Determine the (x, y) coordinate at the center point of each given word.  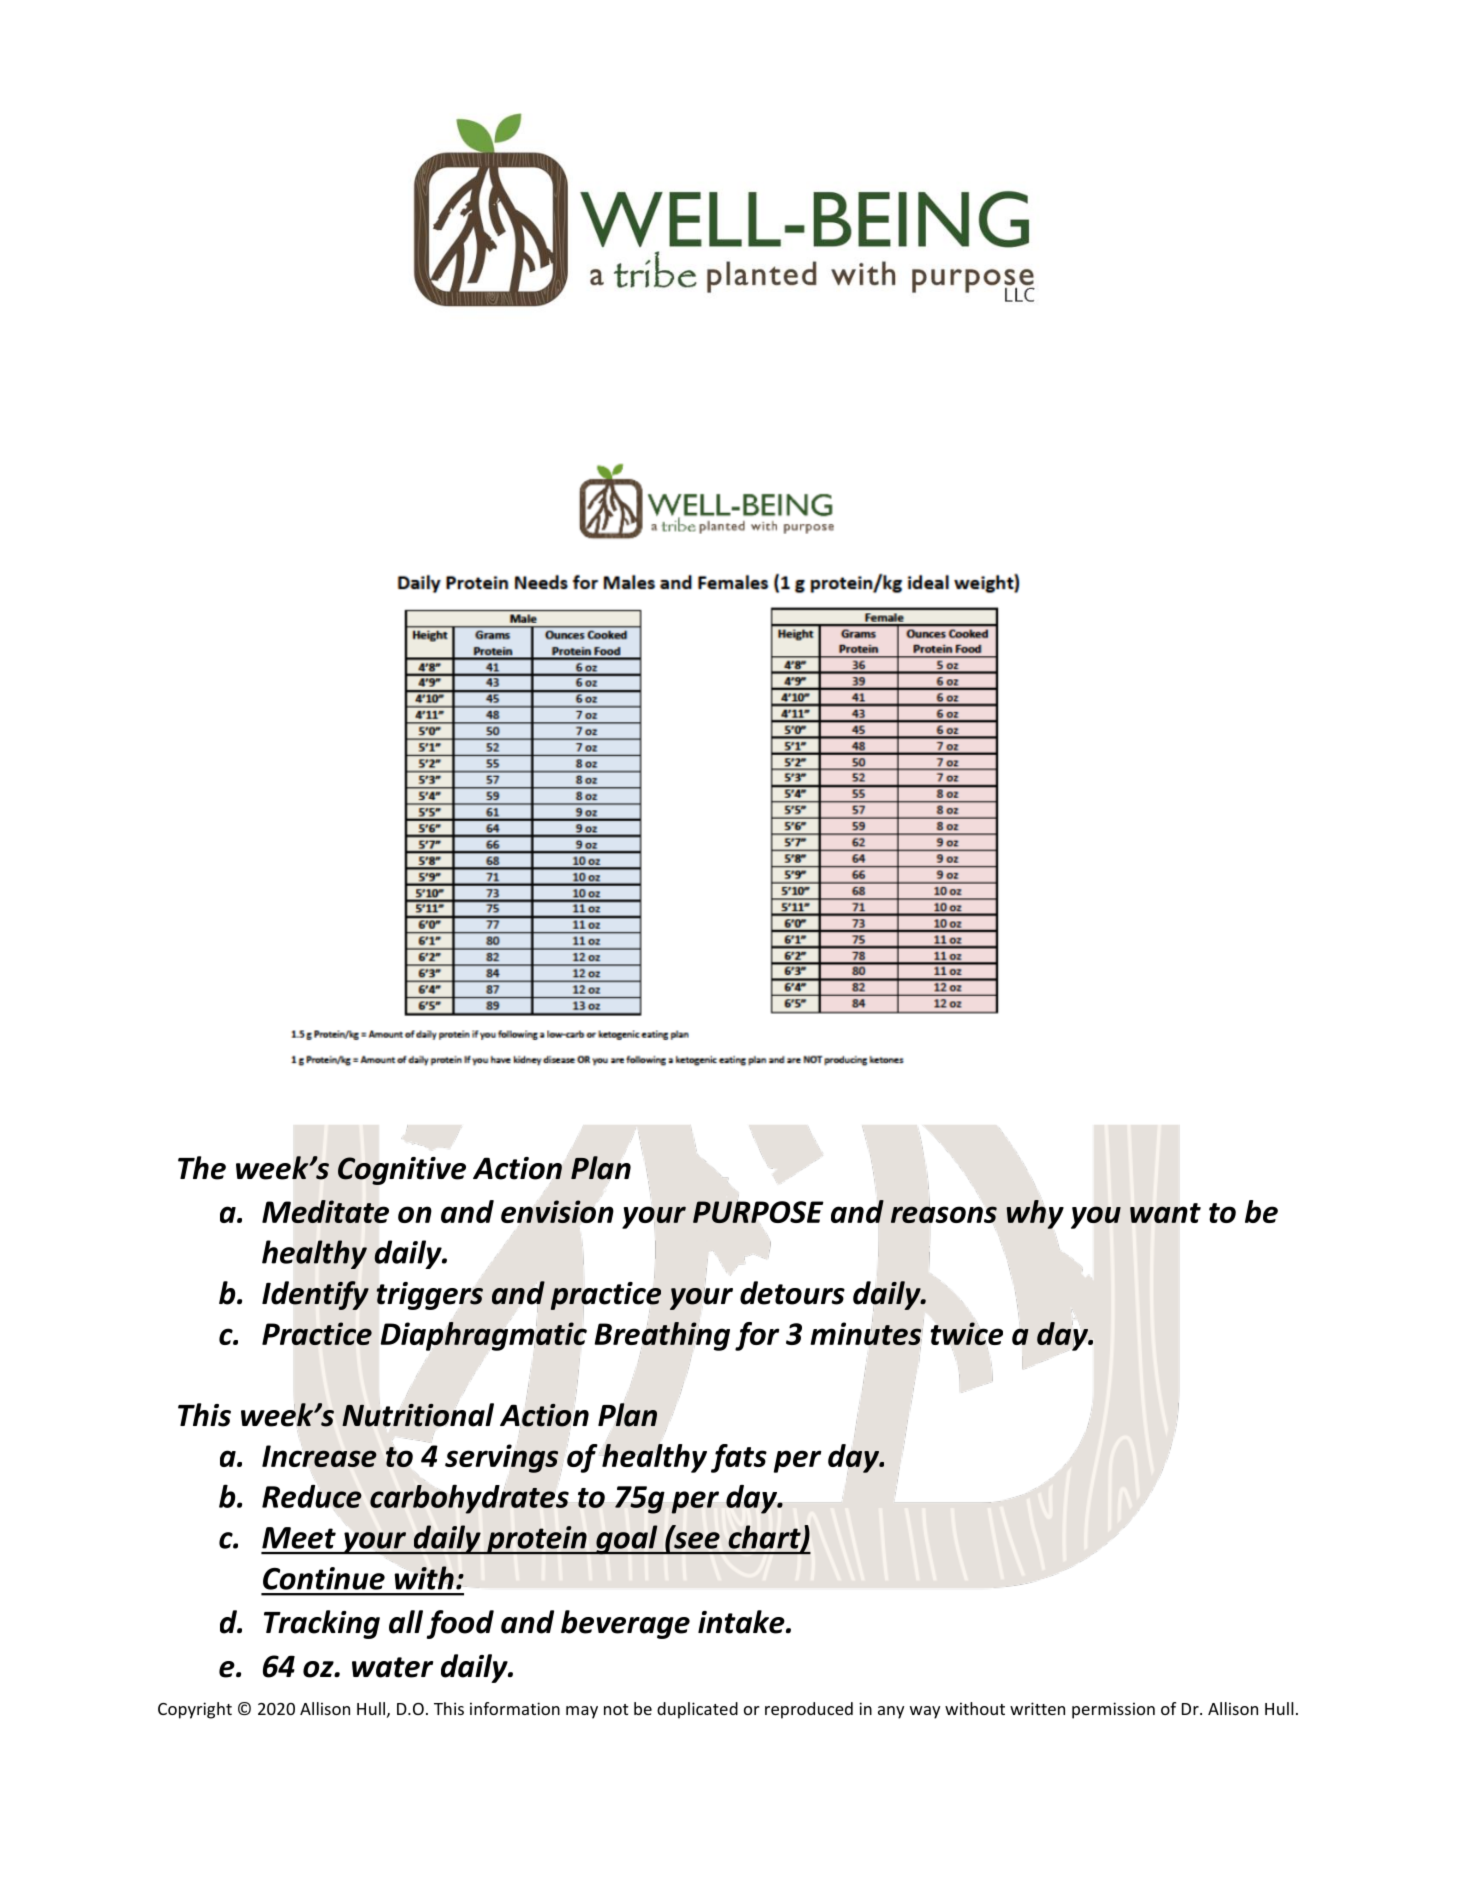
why (1035, 1214)
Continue (324, 1578)
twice (967, 1333)
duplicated (697, 1710)
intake (742, 1622)
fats (739, 1458)
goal (627, 1540)
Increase (319, 1456)
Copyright (195, 1710)
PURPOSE (758, 1211)
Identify (315, 1295)
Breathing (662, 1337)
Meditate (325, 1211)
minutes (867, 1333)
